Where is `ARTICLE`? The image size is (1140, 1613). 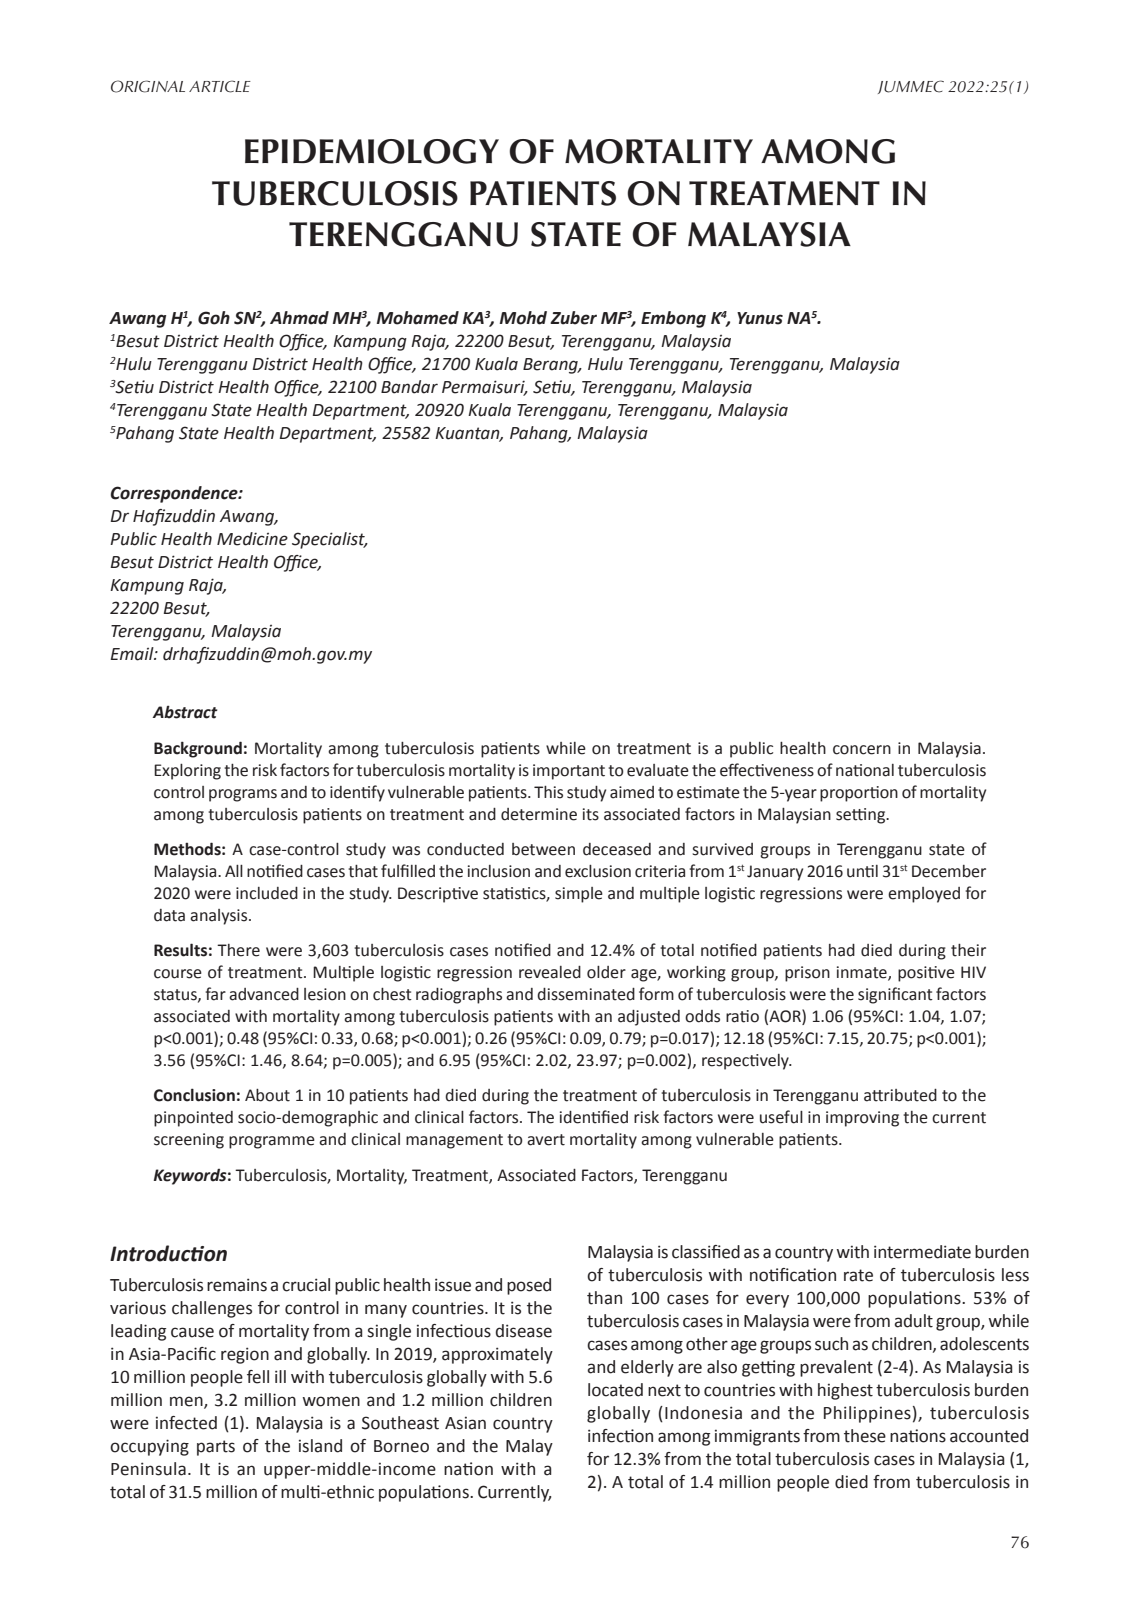
ARTICLE is located at coordinates (220, 86).
